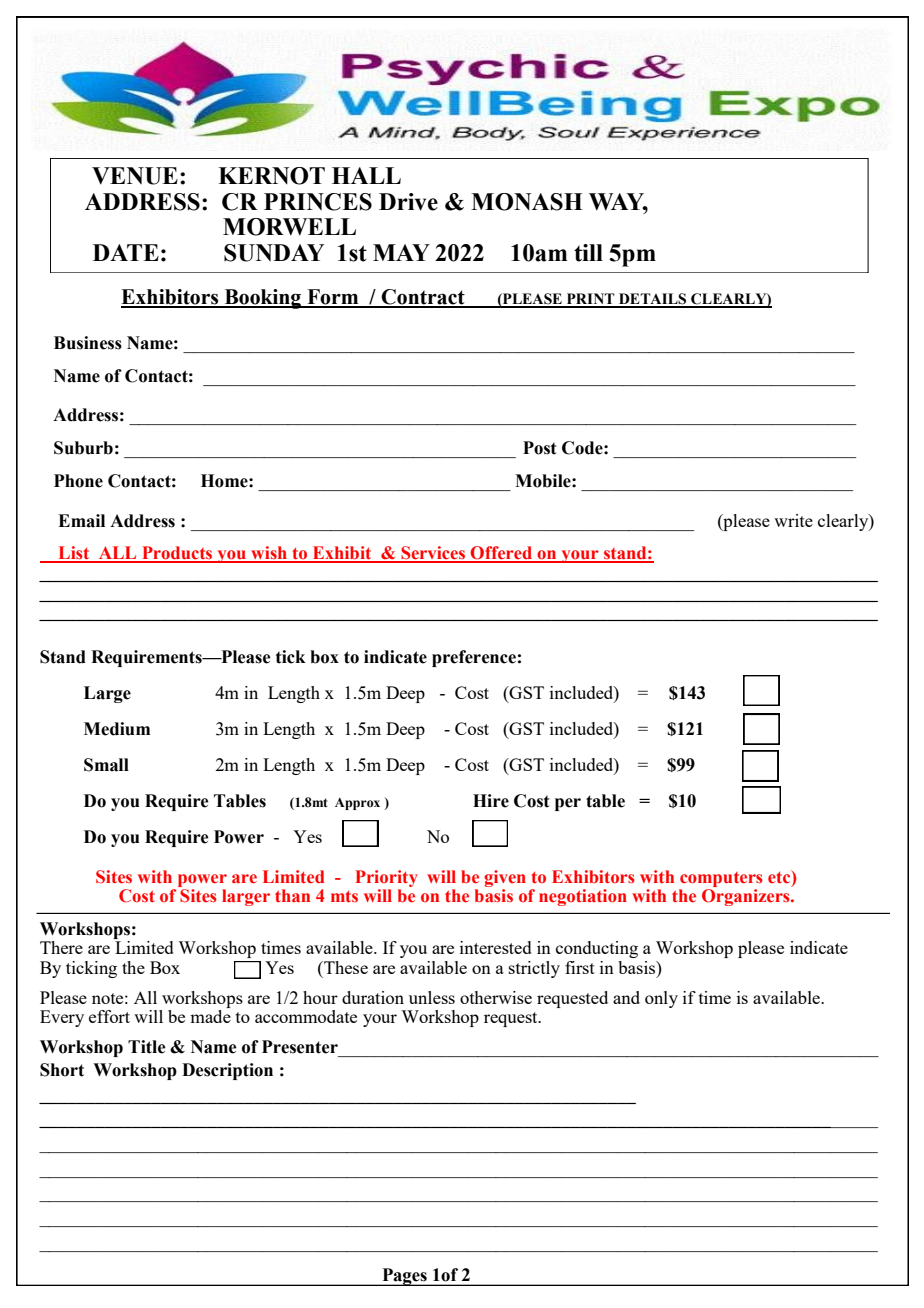 Image resolution: width=924 pixels, height=1308 pixels. I want to click on Description, so click(227, 1071).
